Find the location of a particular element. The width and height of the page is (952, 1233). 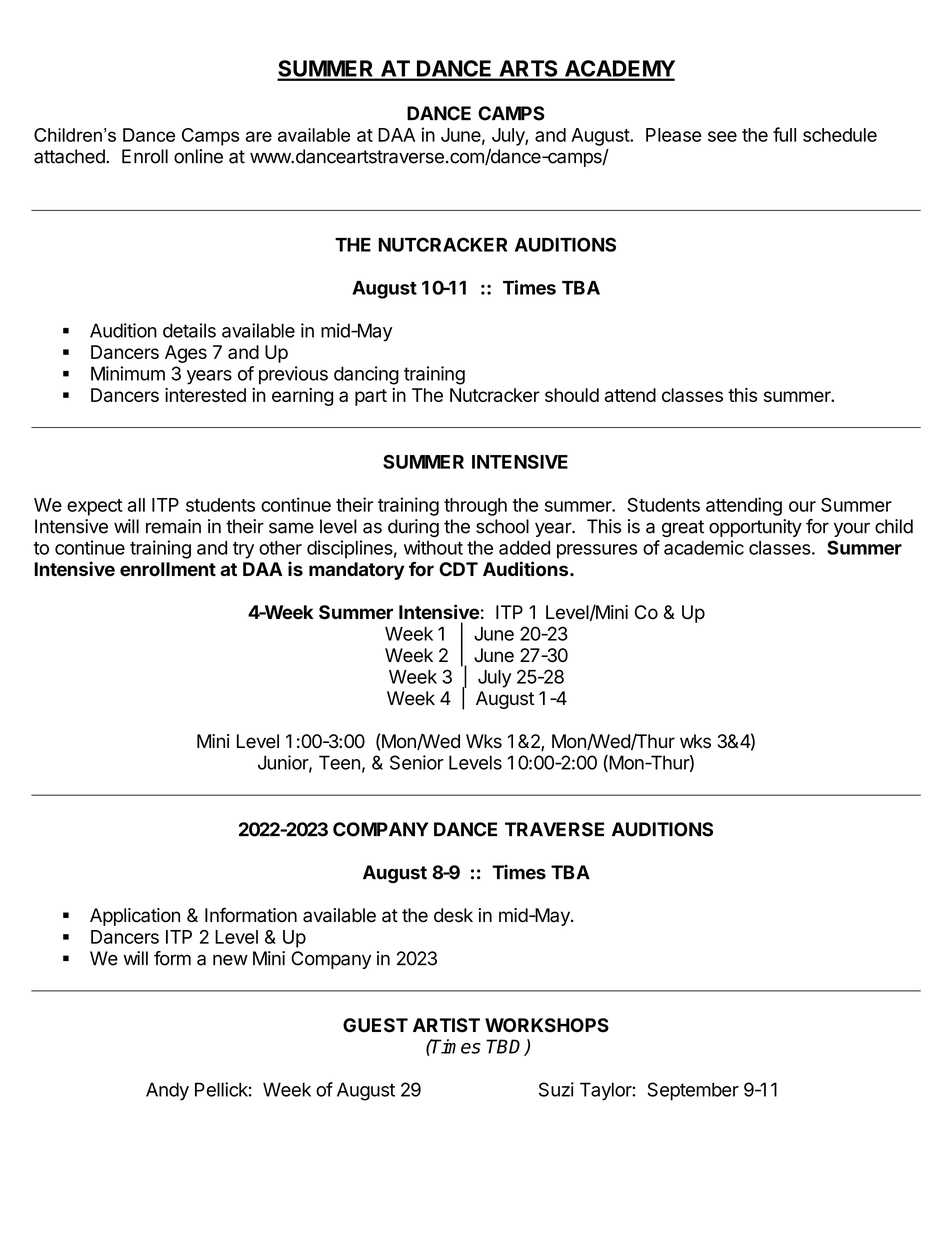

should is located at coordinates (572, 395).
